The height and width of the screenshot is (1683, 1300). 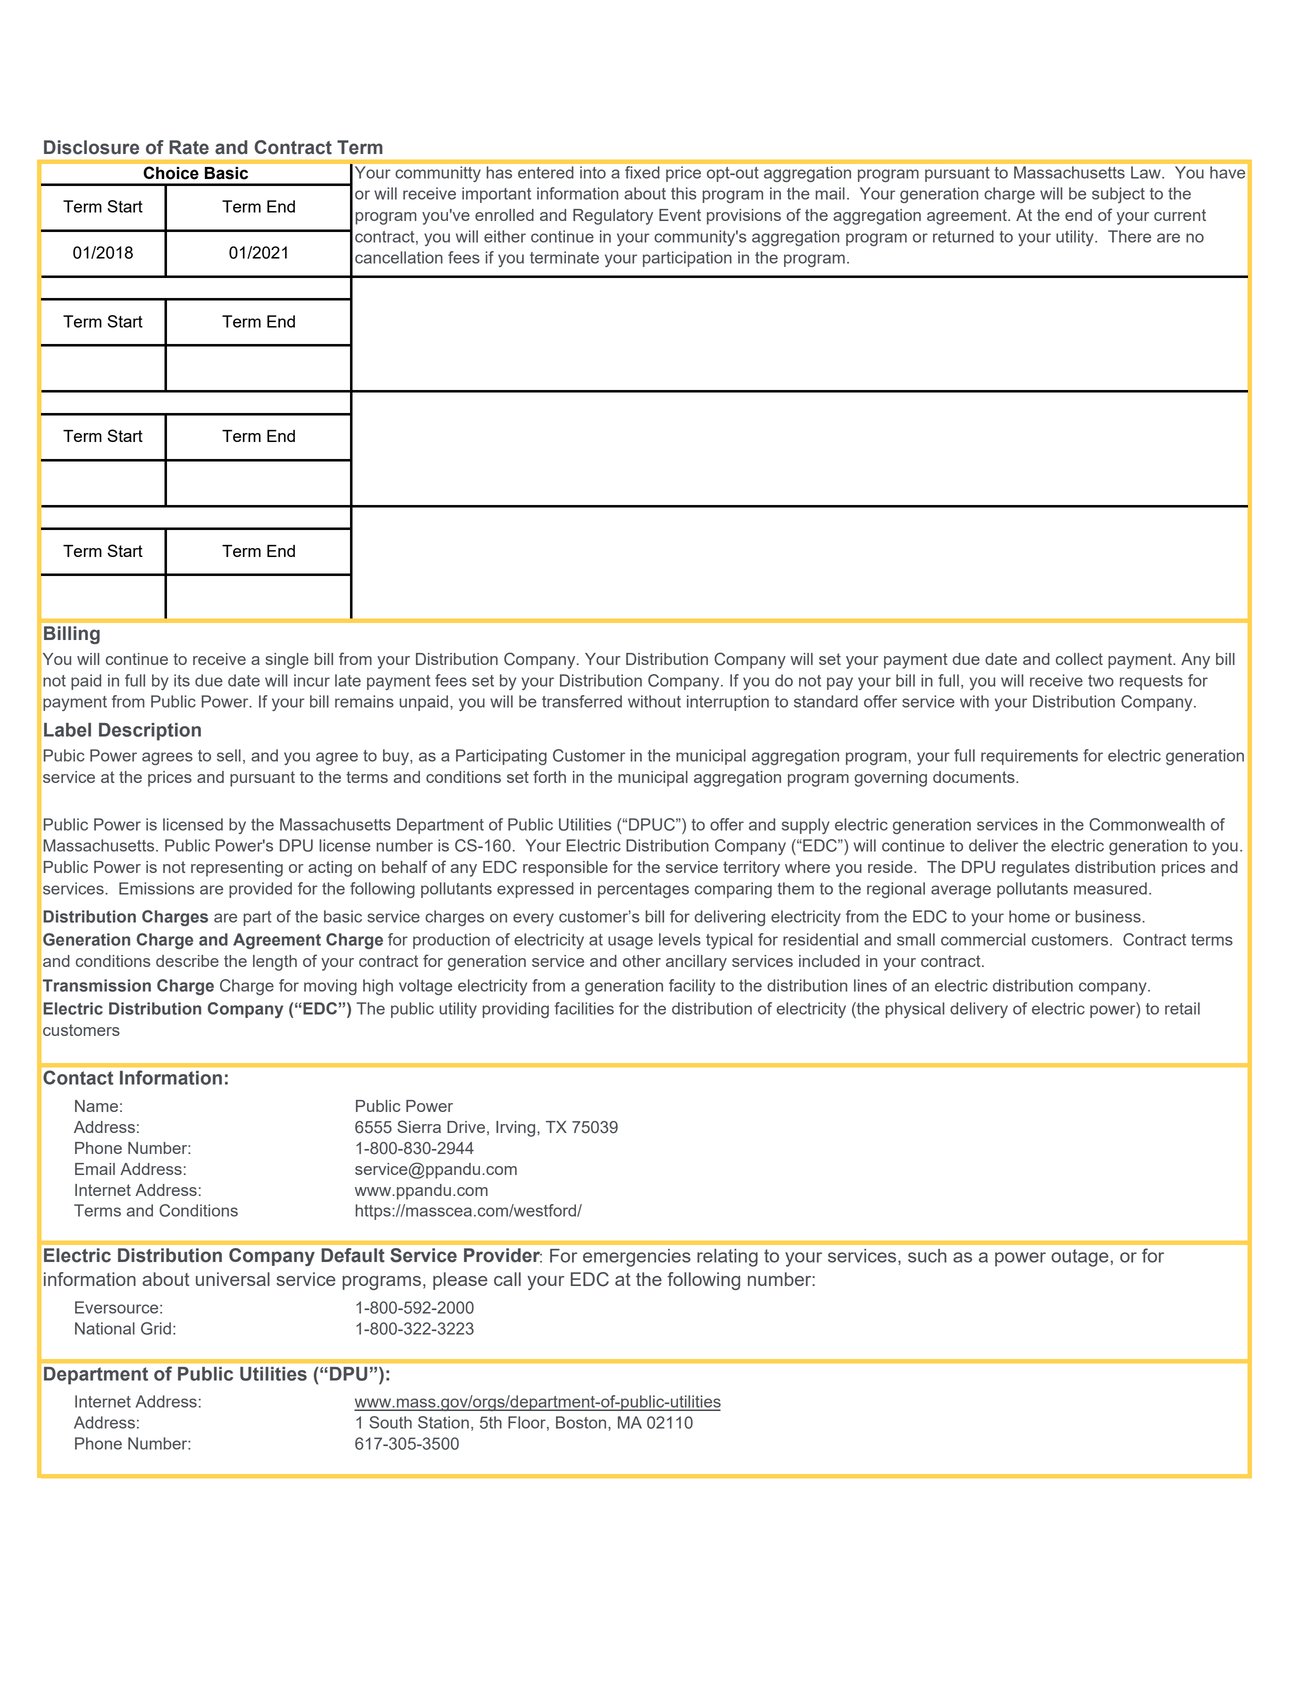 What do you see at coordinates (156, 1328) in the screenshot?
I see `Grid` at bounding box center [156, 1328].
